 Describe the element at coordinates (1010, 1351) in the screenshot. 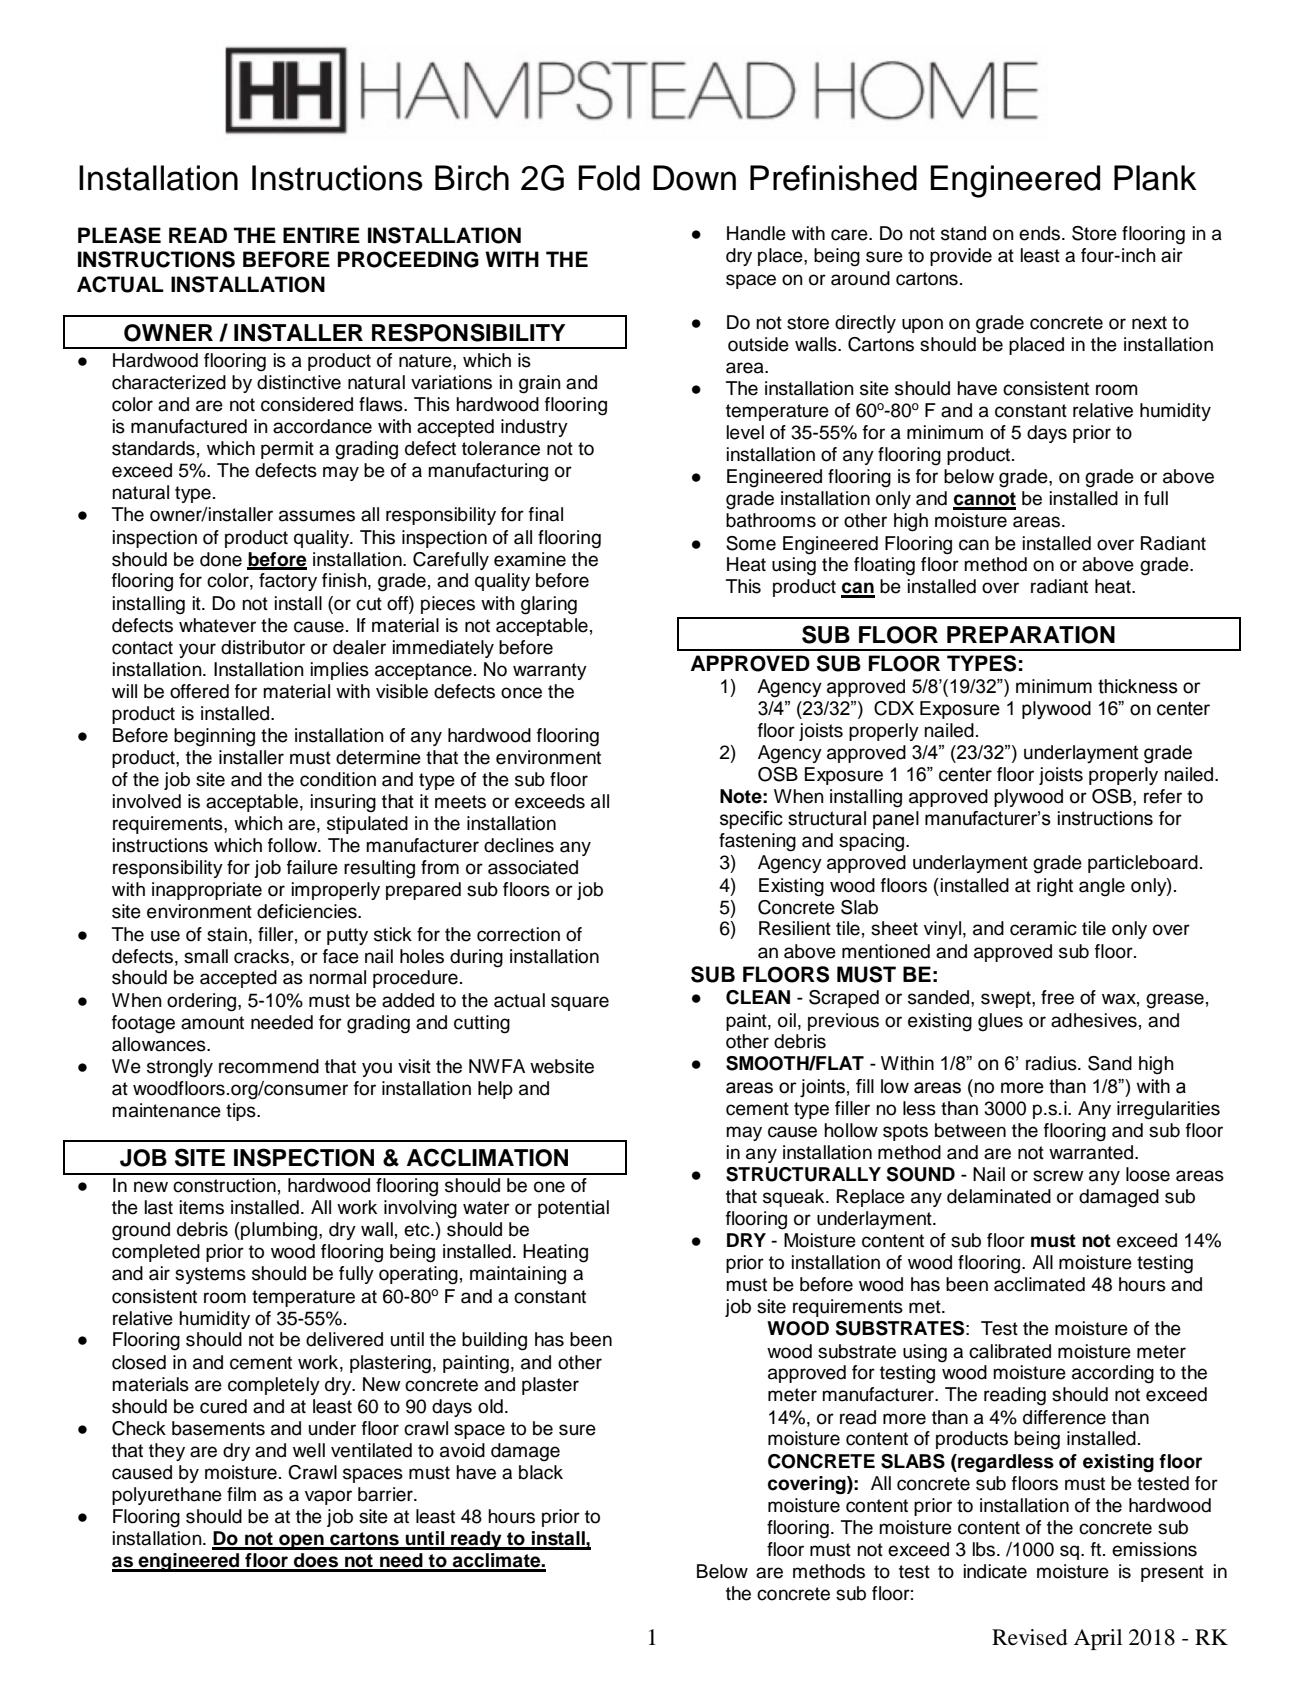

I see `calibrated` at that location.
